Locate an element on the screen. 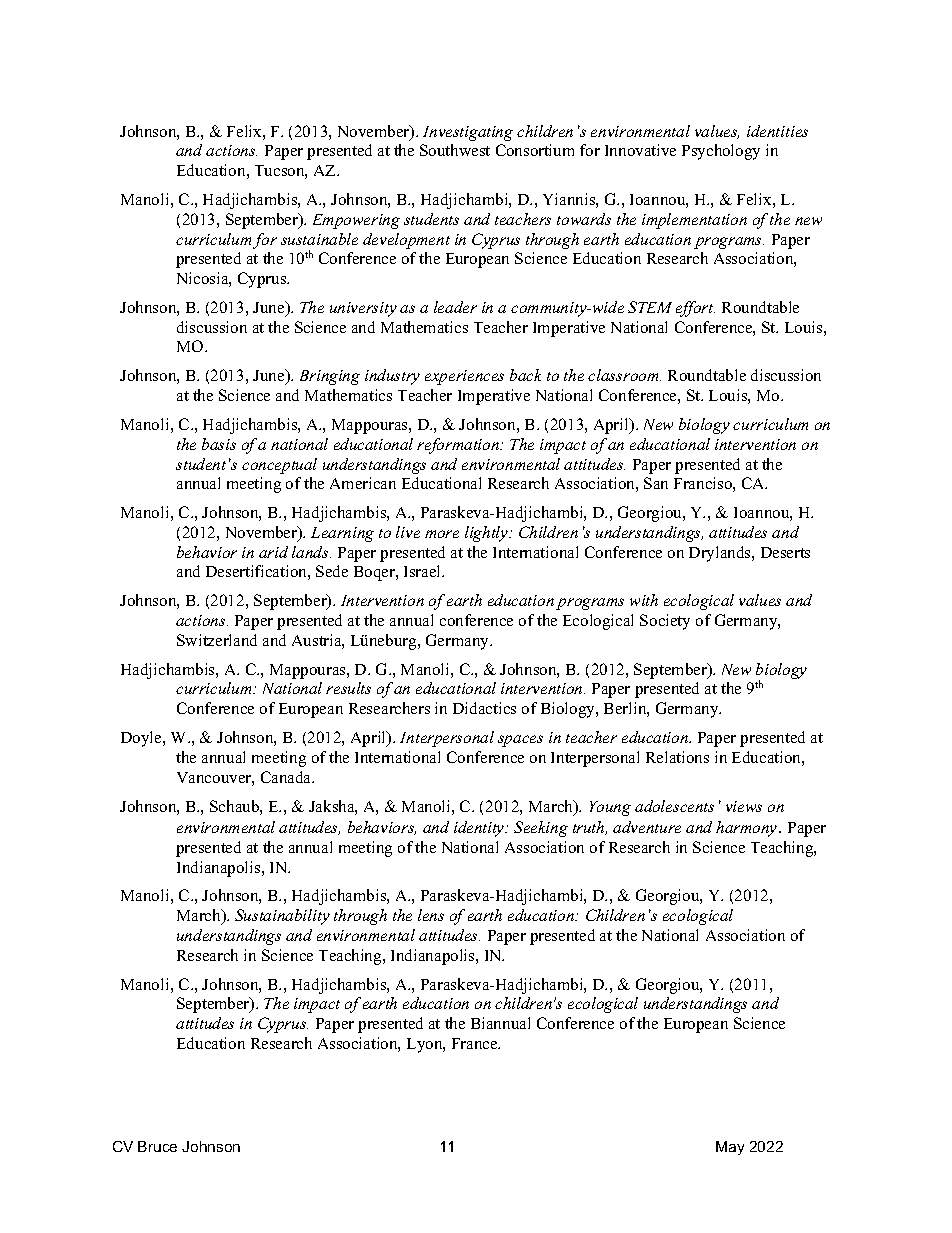 This screenshot has width=952, height=1233. sustainable is located at coordinates (319, 239).
